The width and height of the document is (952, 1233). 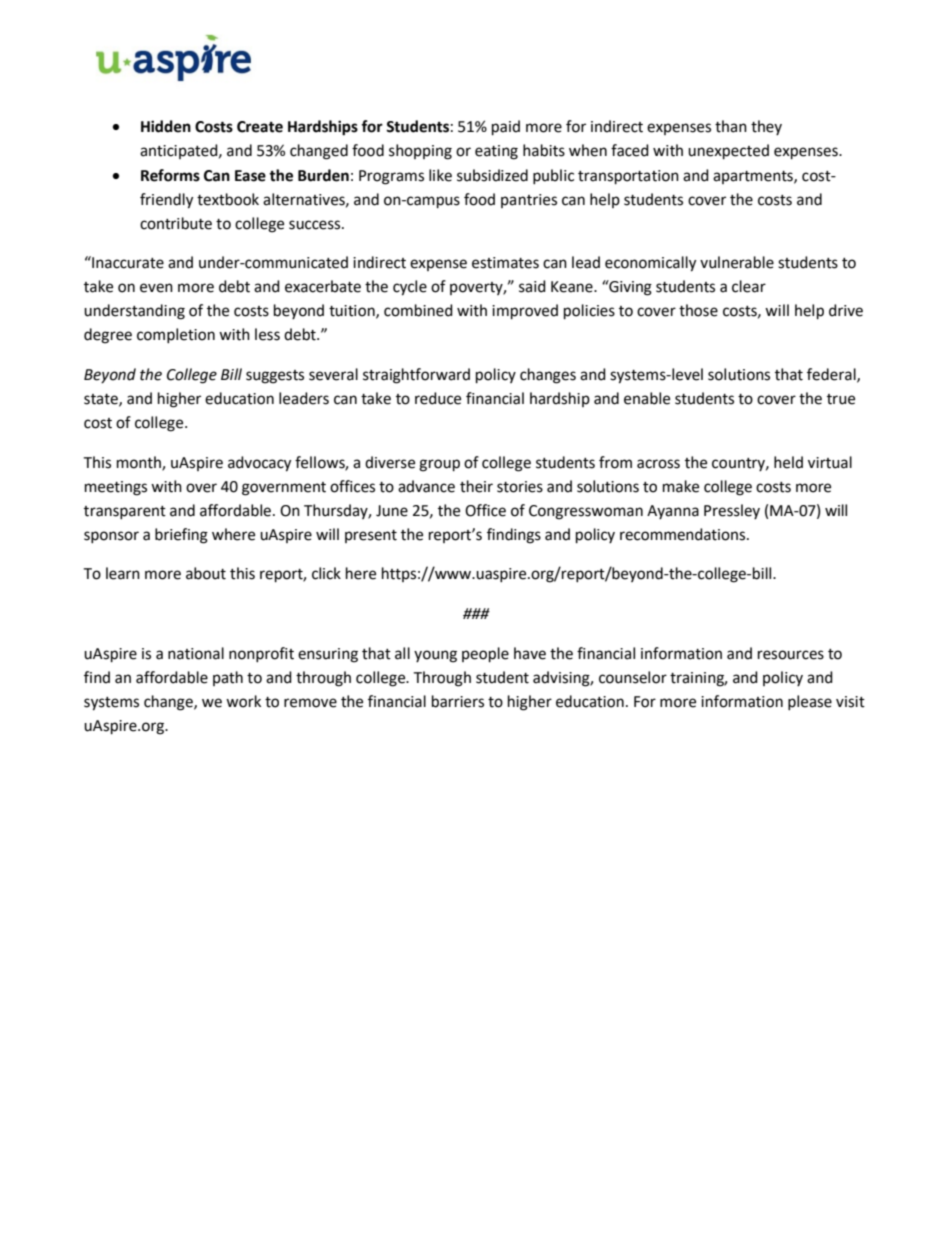 What do you see at coordinates (166, 126) in the document?
I see `Hidden` at bounding box center [166, 126].
